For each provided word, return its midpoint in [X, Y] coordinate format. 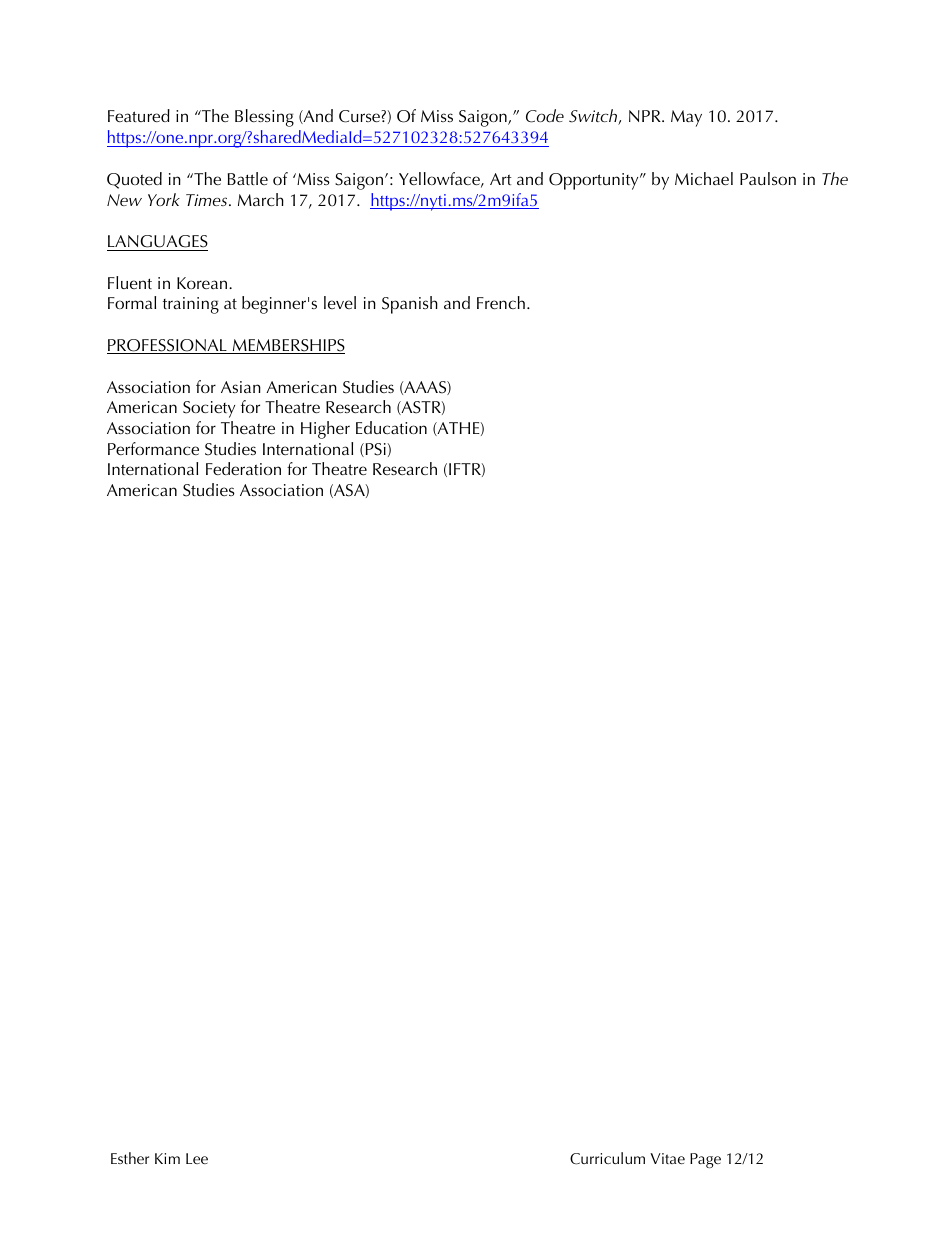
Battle [248, 178]
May [686, 118]
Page [705, 1160]
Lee [197, 1158]
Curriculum [607, 1158]
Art [501, 179]
